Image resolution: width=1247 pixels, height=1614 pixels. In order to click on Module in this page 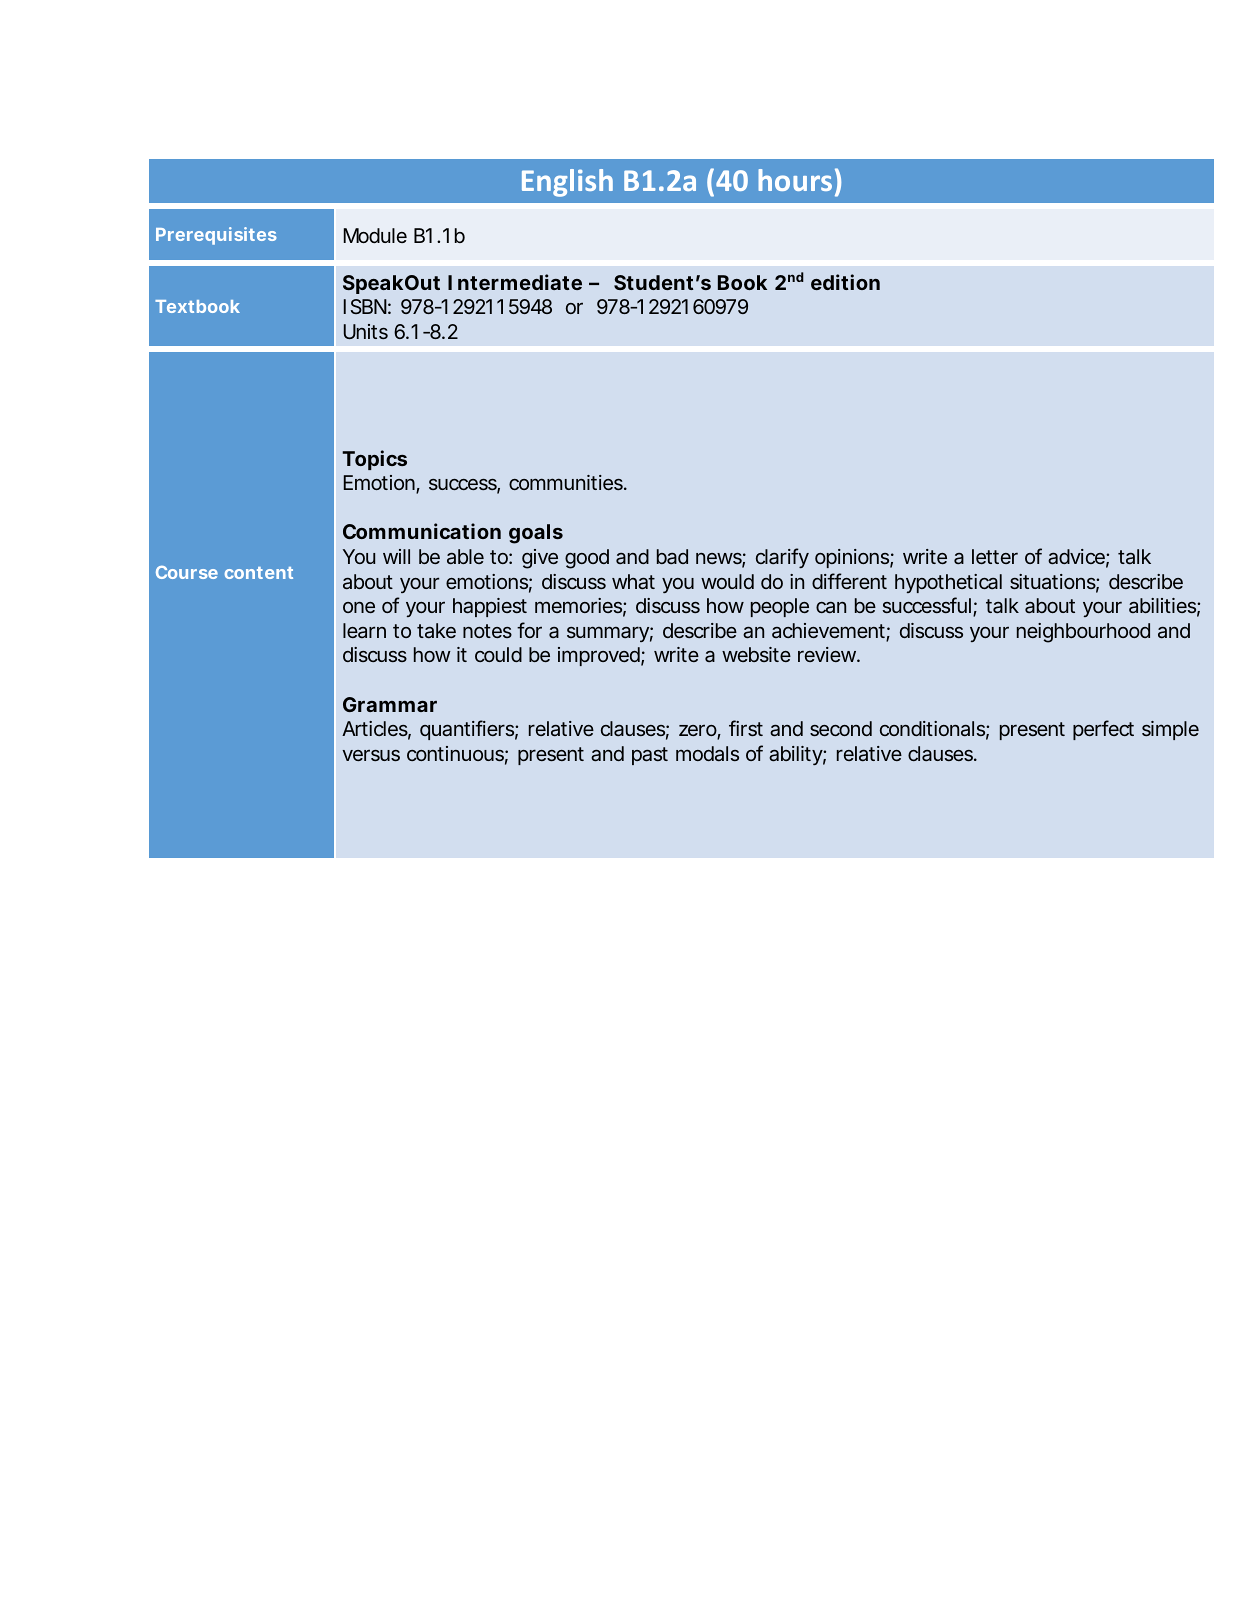, I will do `click(375, 235)`.
